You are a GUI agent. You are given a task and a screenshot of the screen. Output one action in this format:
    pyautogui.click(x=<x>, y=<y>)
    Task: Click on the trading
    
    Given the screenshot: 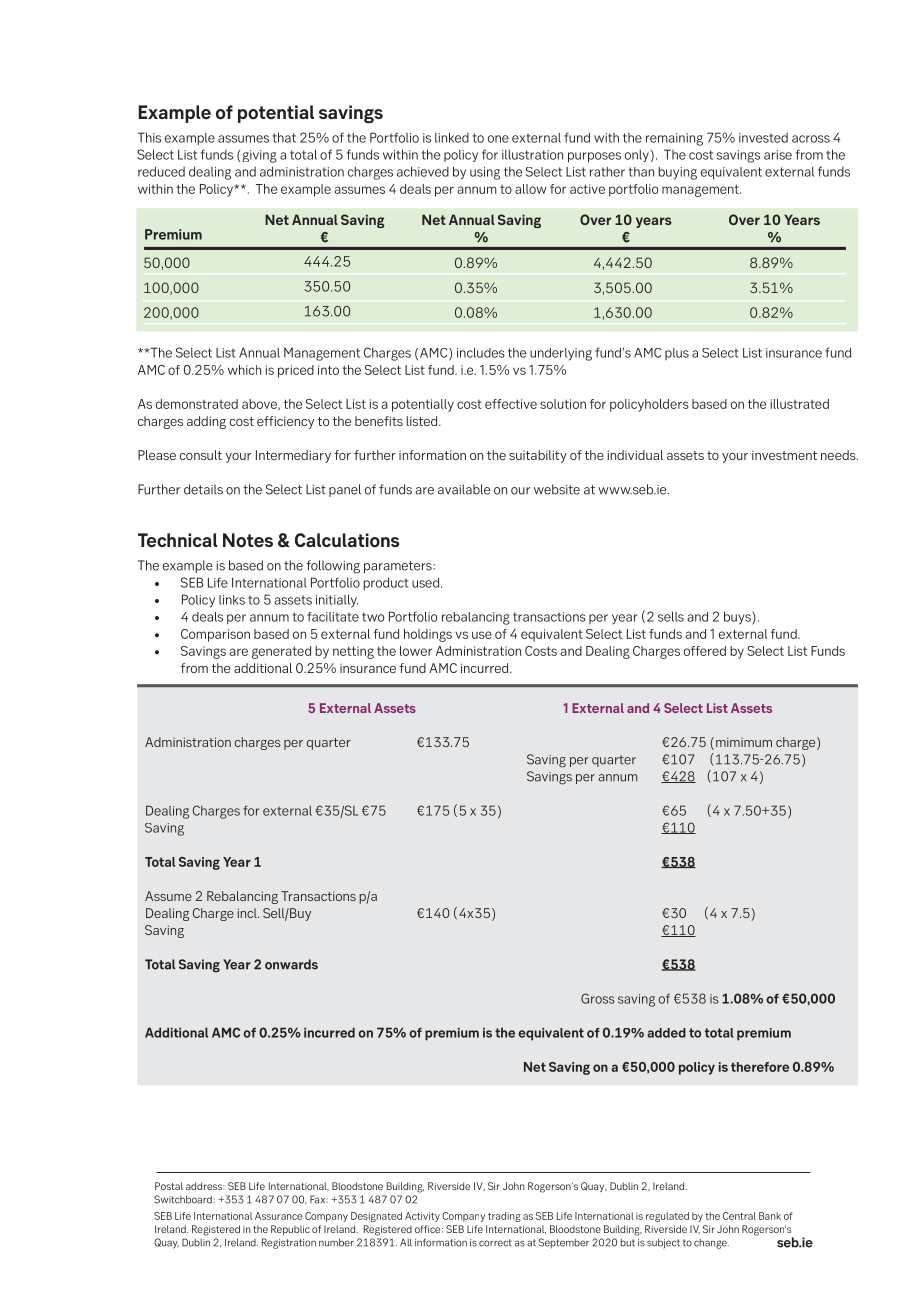 What is the action you would take?
    pyautogui.click(x=504, y=1217)
